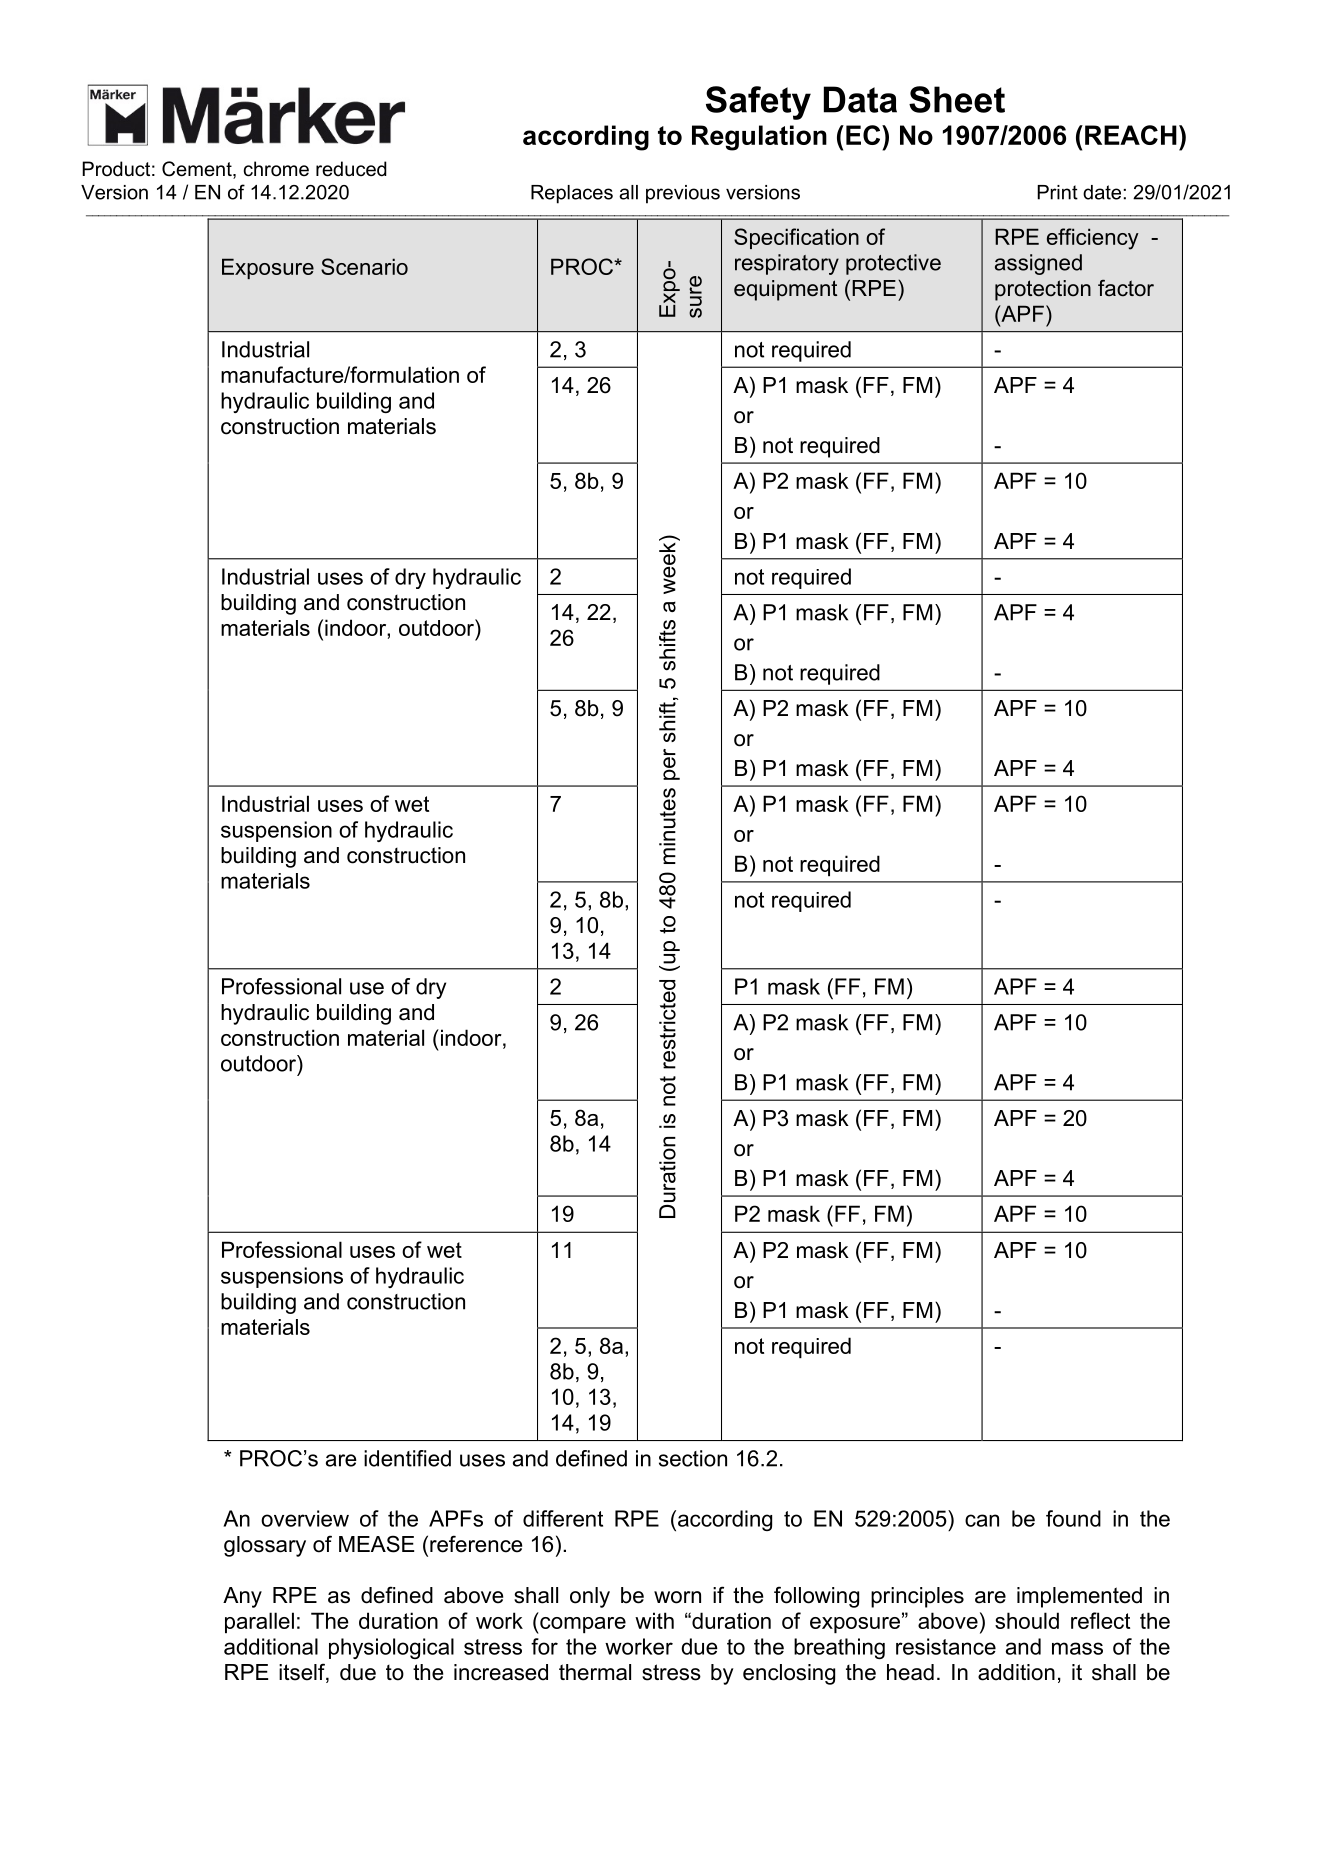 Image resolution: width=1325 pixels, height=1876 pixels. I want to click on previous, so click(683, 194).
